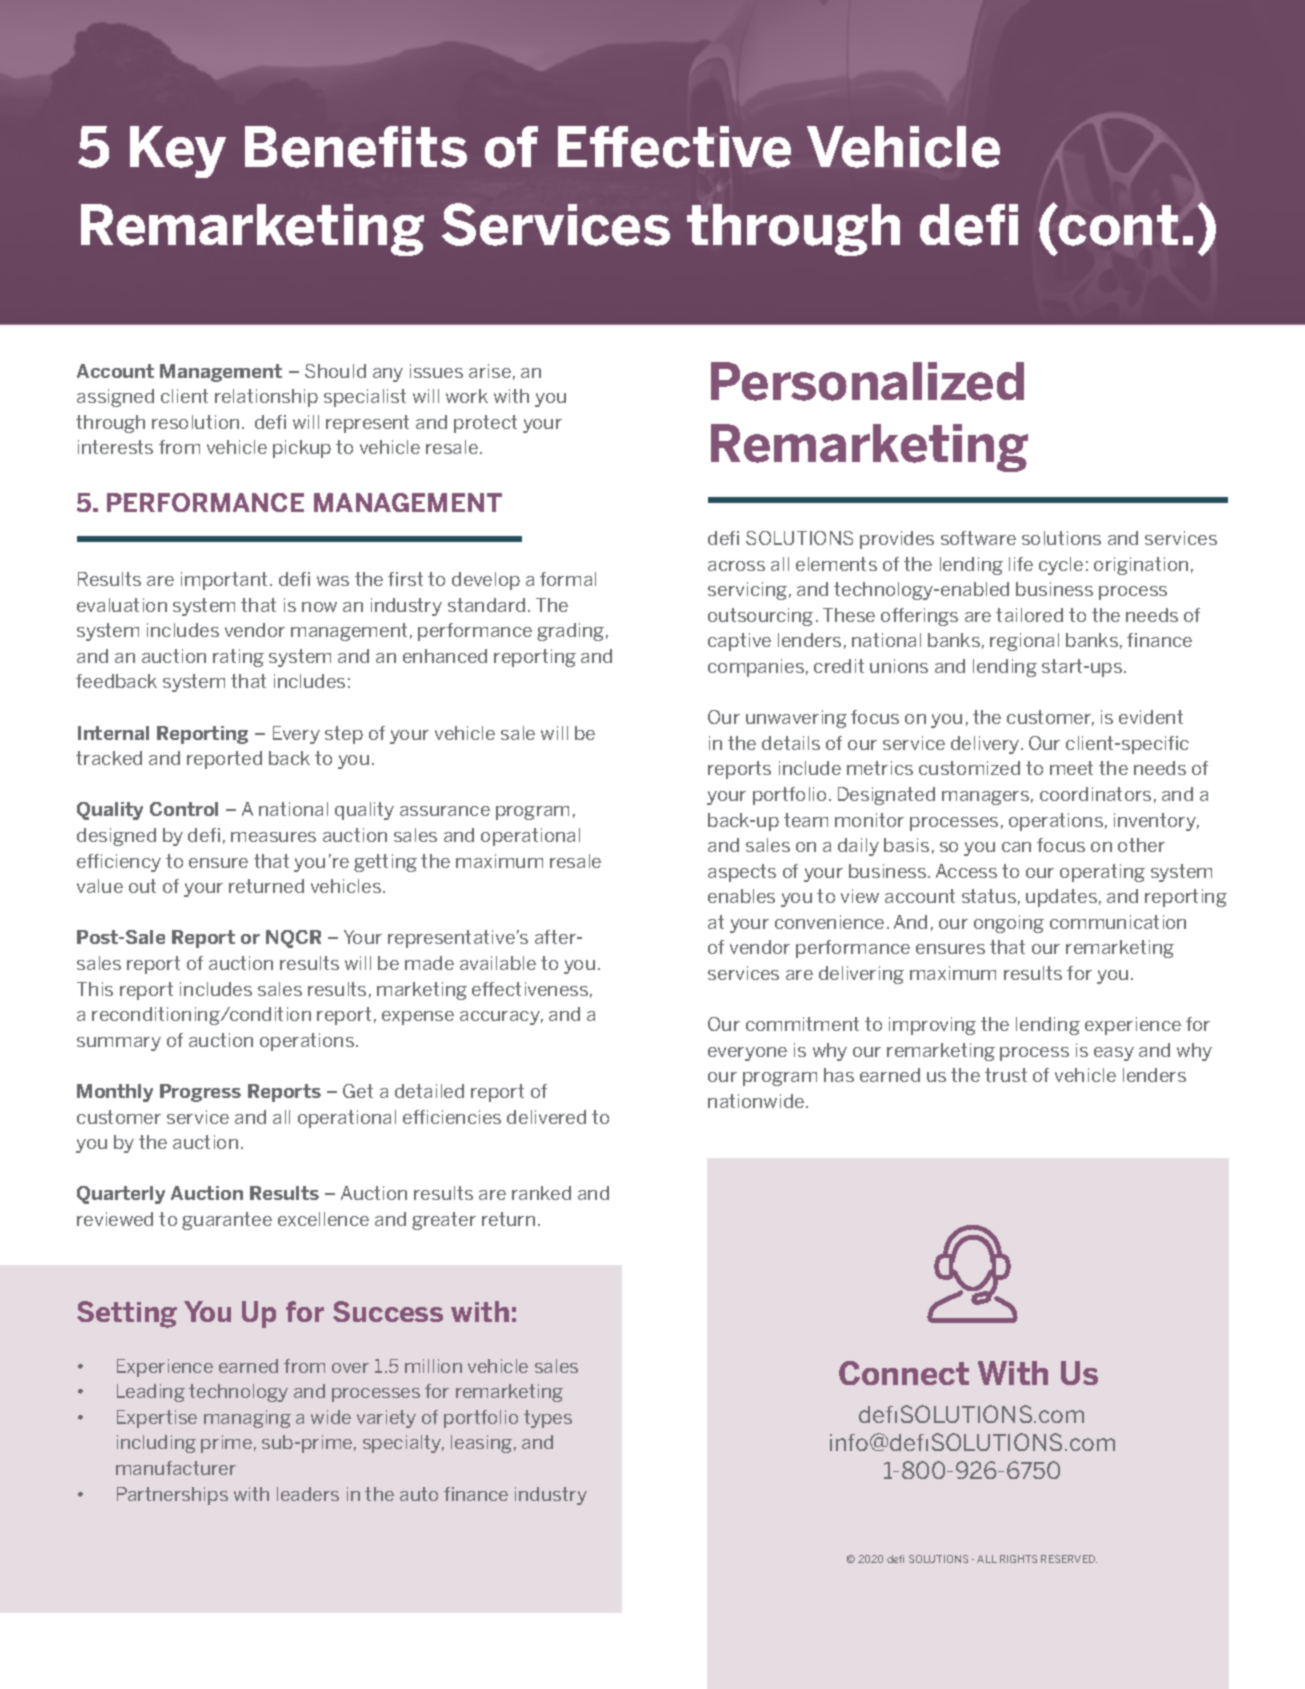 The image size is (1305, 1689). What do you see at coordinates (273, 837) in the screenshot?
I see `measures` at bounding box center [273, 837].
